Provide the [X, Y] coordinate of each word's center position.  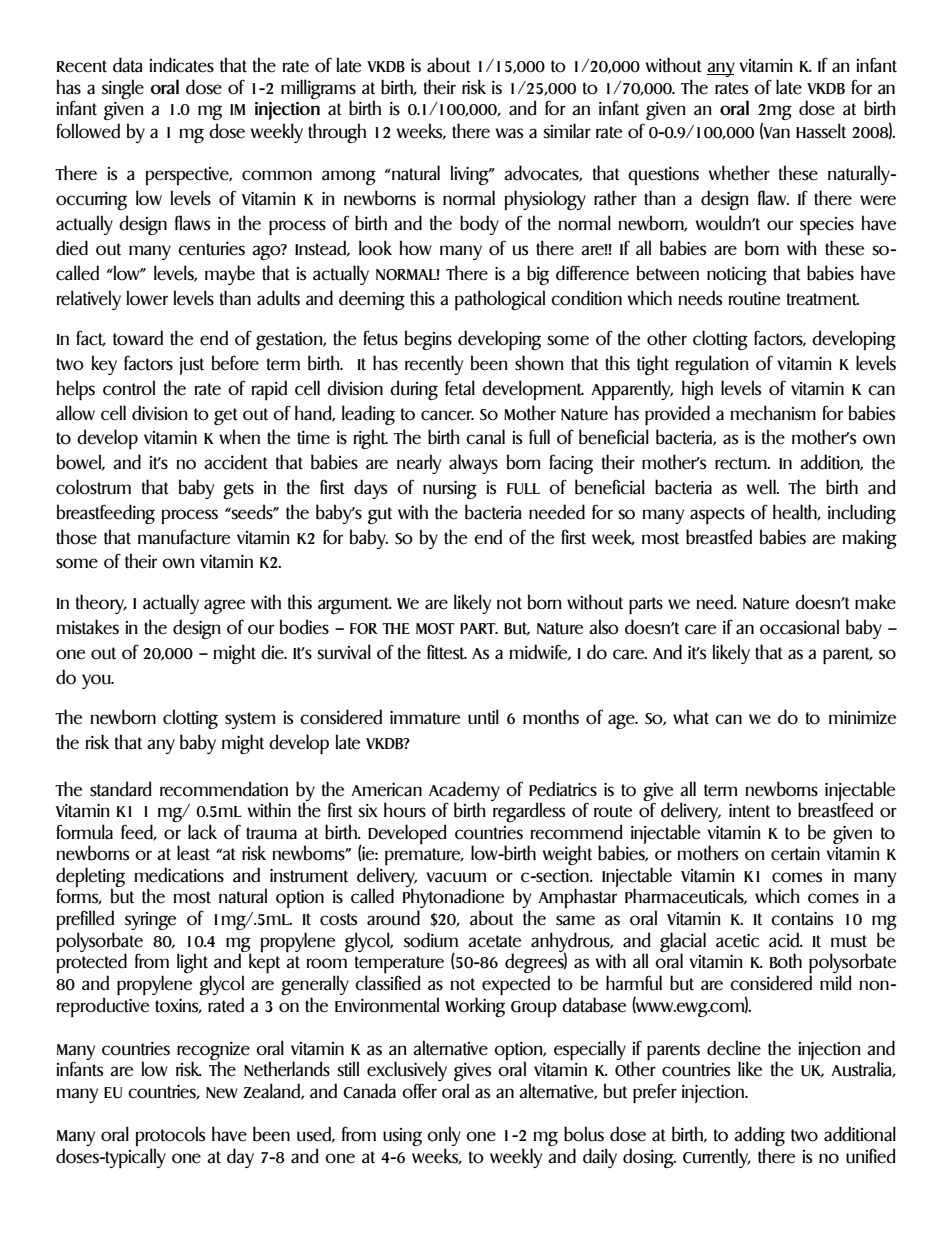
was [509, 133]
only [444, 1137]
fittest [447, 652]
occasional [799, 627]
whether [739, 173]
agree [224, 606]
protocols [170, 1137]
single [123, 89]
